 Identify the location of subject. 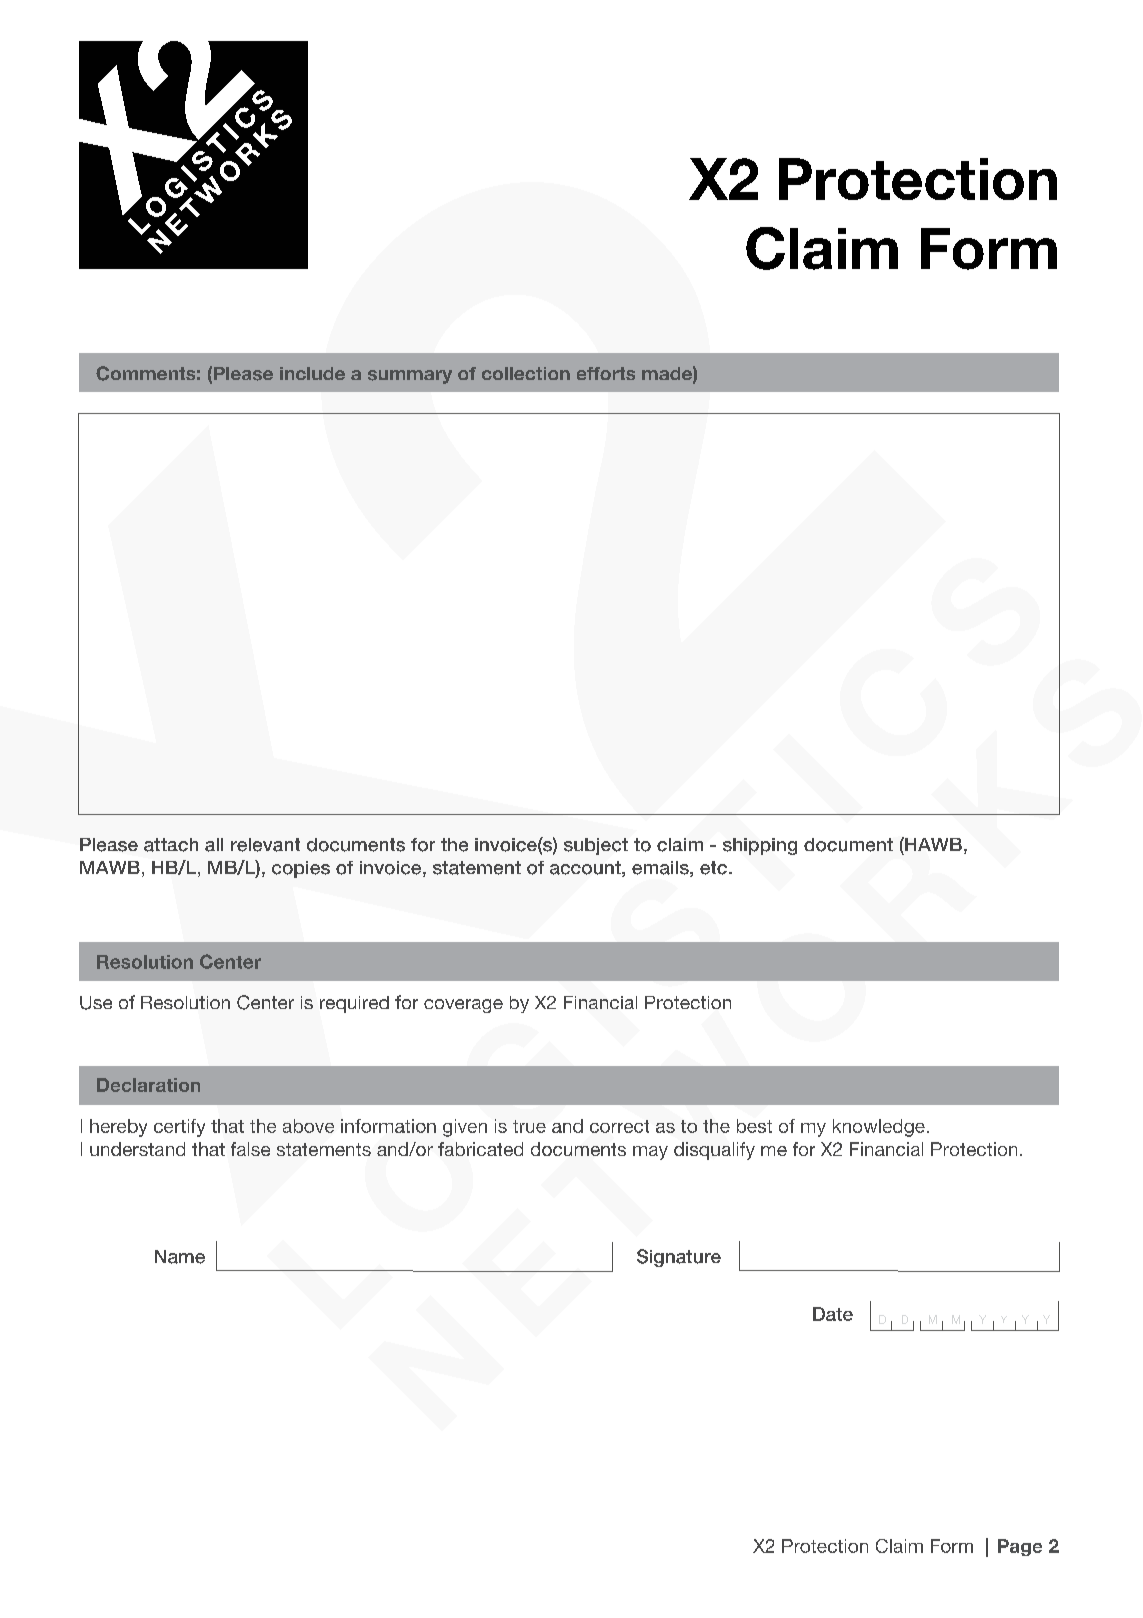
(596, 846).
